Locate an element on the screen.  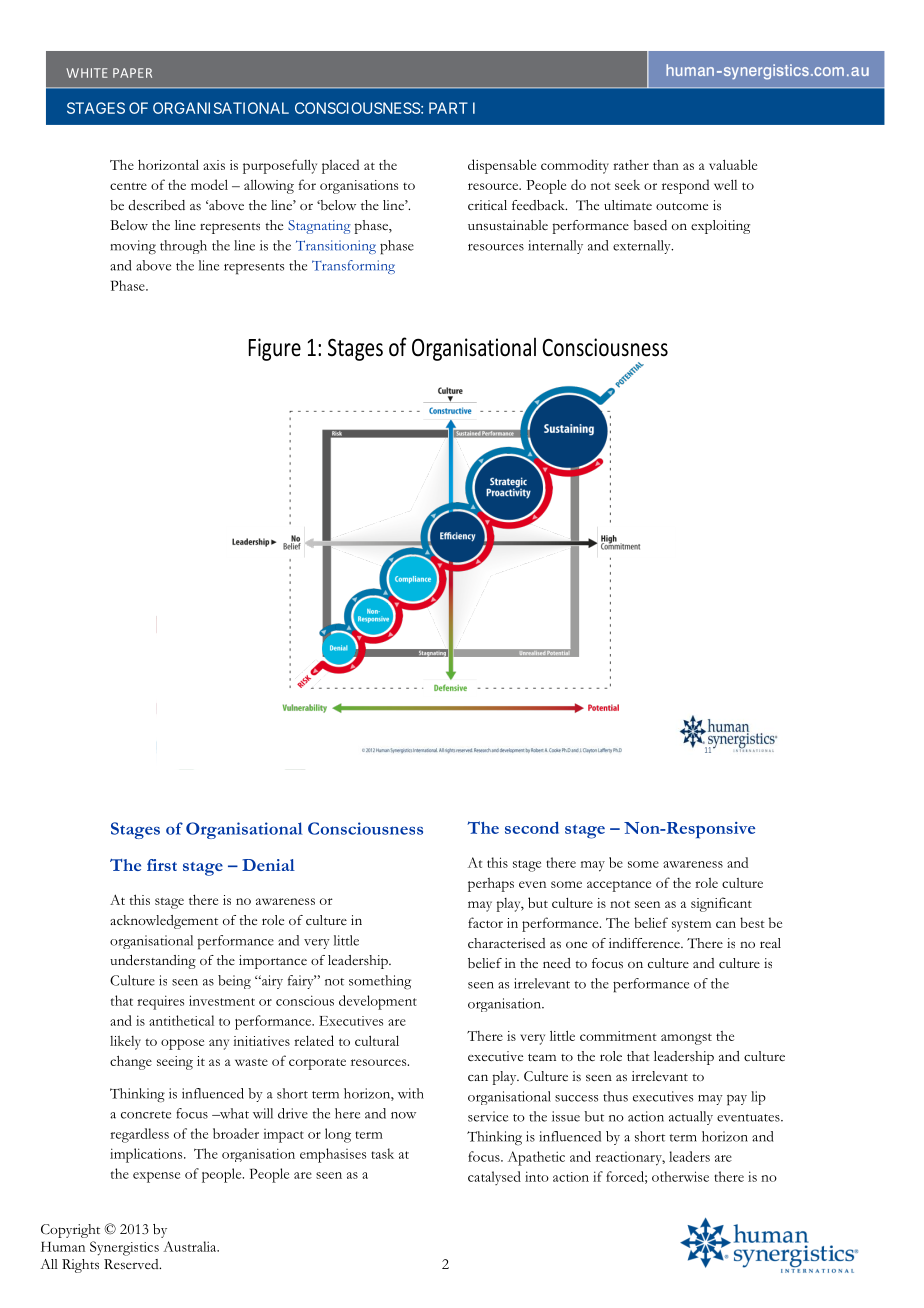
externally is located at coordinates (643, 247).
